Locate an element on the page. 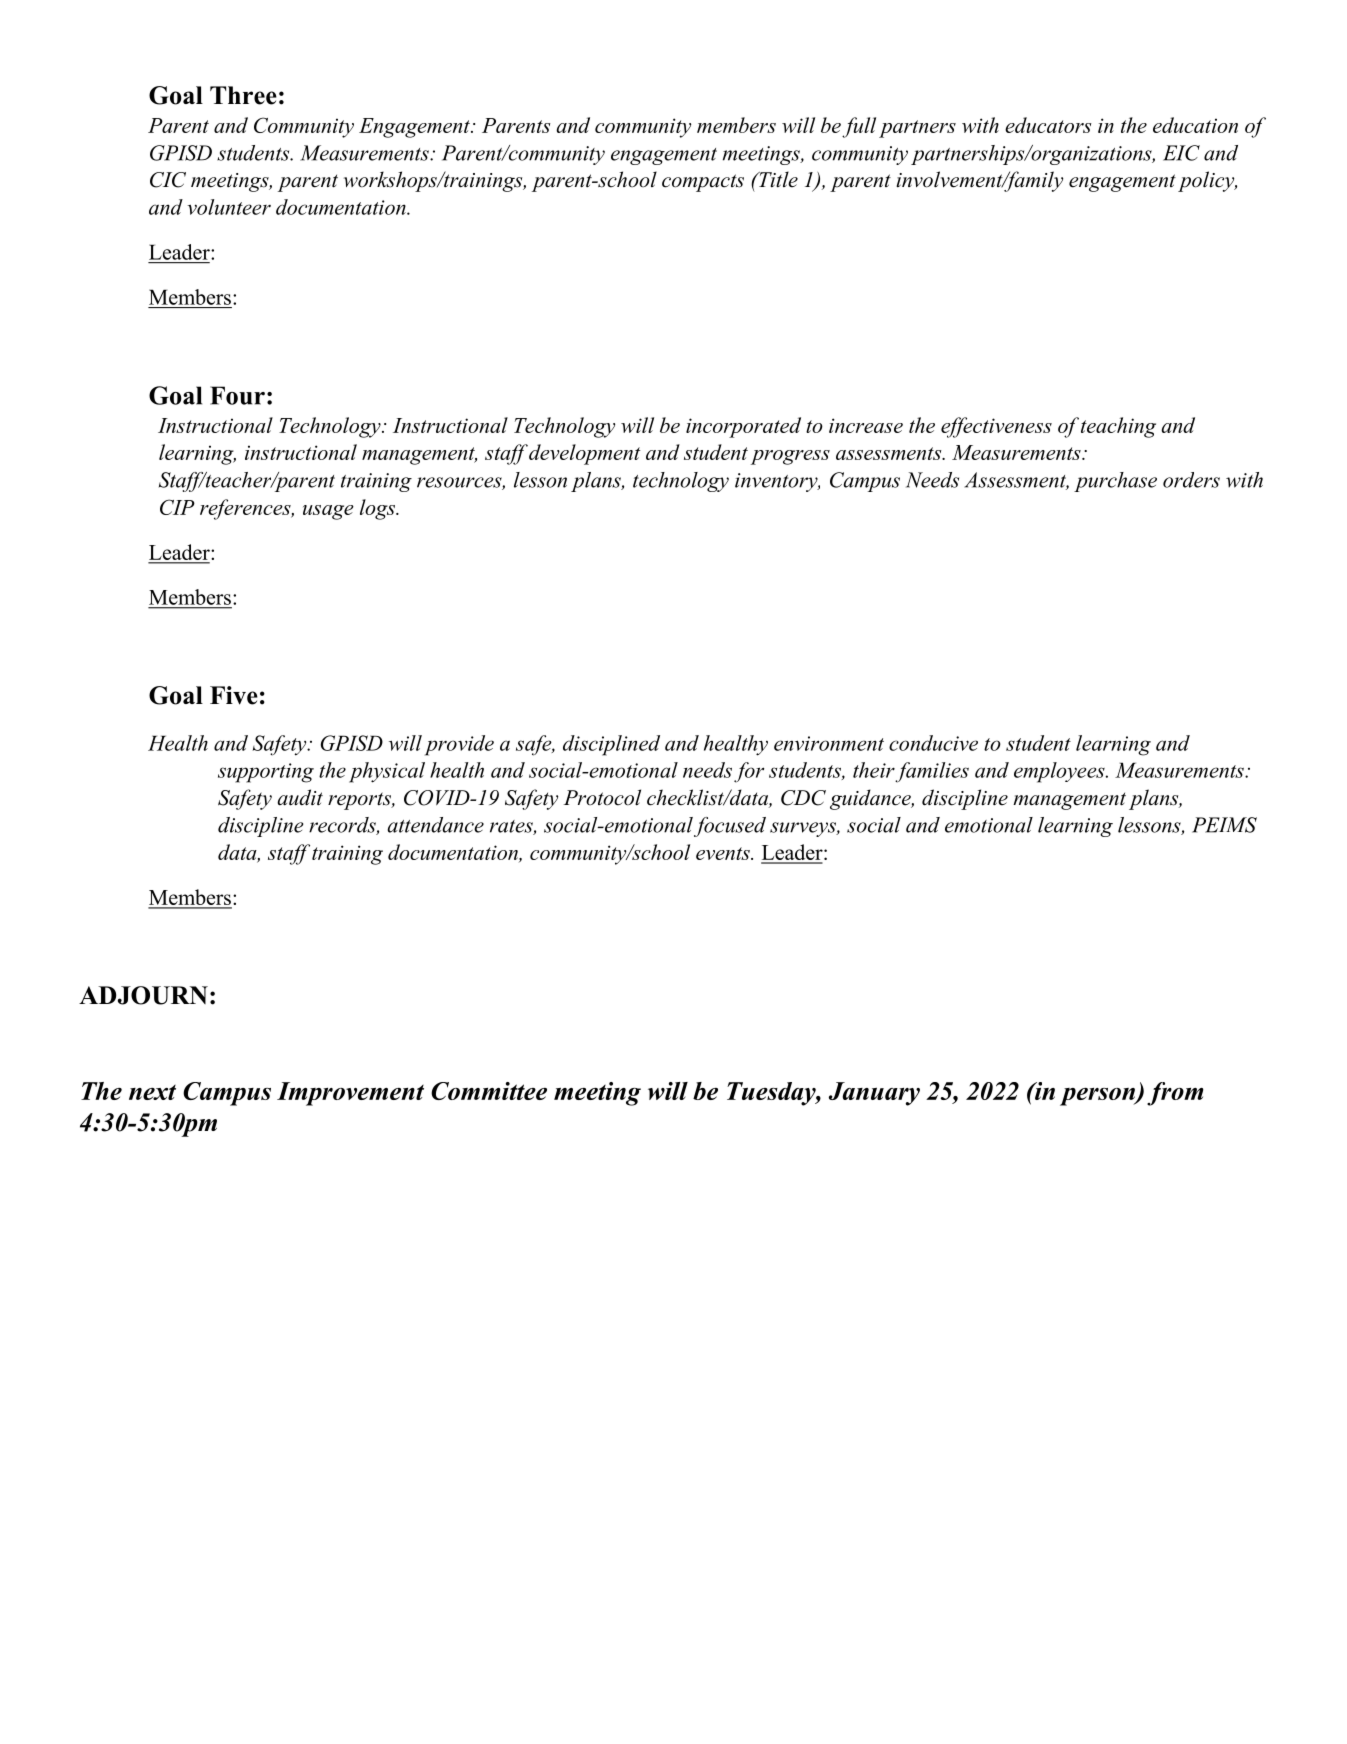 The image size is (1347, 1744). families is located at coordinates (932, 772).
